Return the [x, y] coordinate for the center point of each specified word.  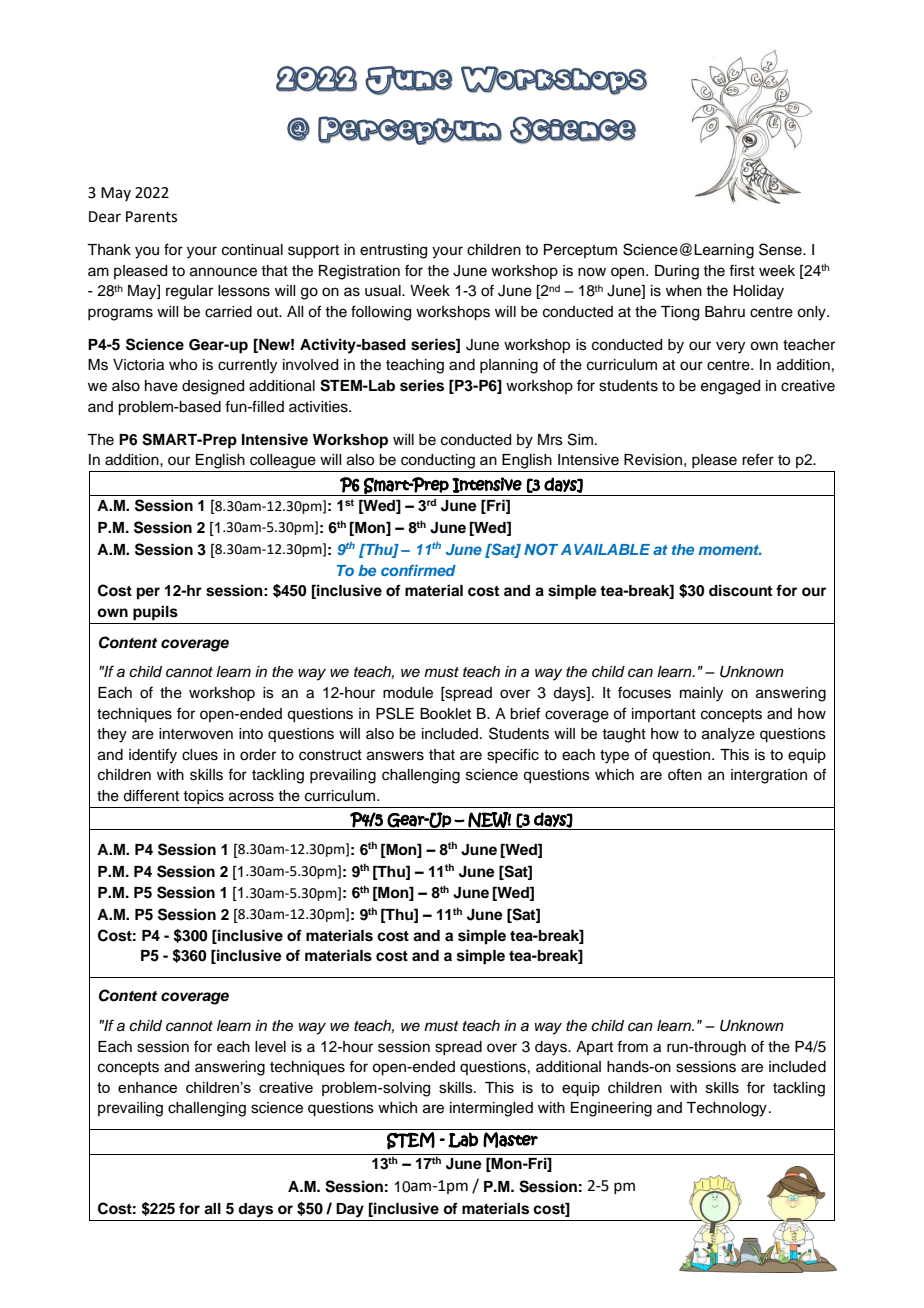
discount [740, 590]
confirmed [418, 570]
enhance [147, 1087]
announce [223, 272]
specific [513, 755]
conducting [438, 461]
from [632, 1046]
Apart [594, 1048]
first [742, 270]
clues [200, 755]
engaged [730, 387]
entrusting [393, 251]
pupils [155, 613]
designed [213, 387]
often [685, 774]
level [270, 1047]
